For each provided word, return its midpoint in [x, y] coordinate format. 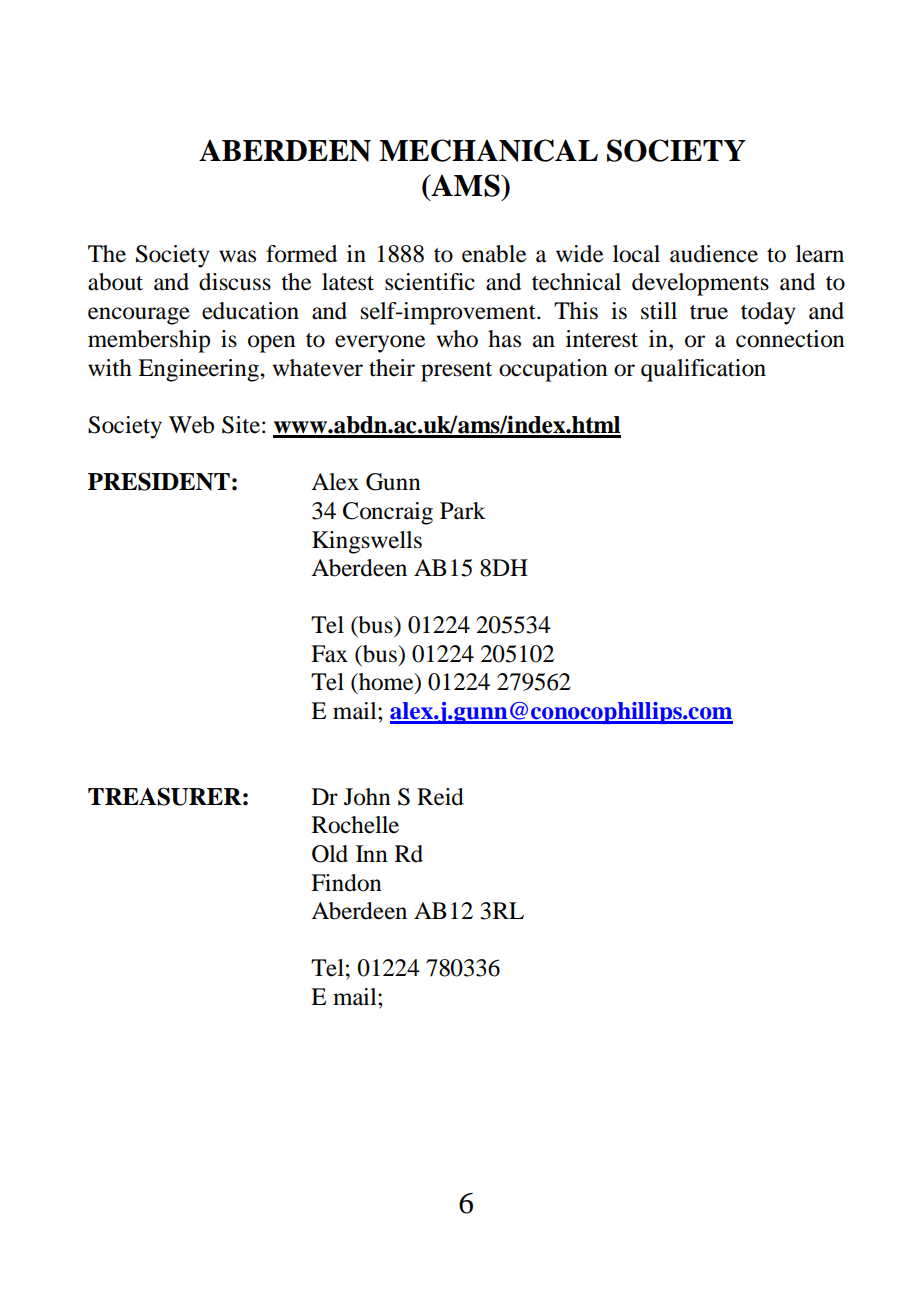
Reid [440, 797]
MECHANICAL [488, 150]
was [237, 256]
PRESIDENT [159, 481]
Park [463, 511]
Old [330, 854]
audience [714, 254]
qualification [703, 370]
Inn [372, 853]
